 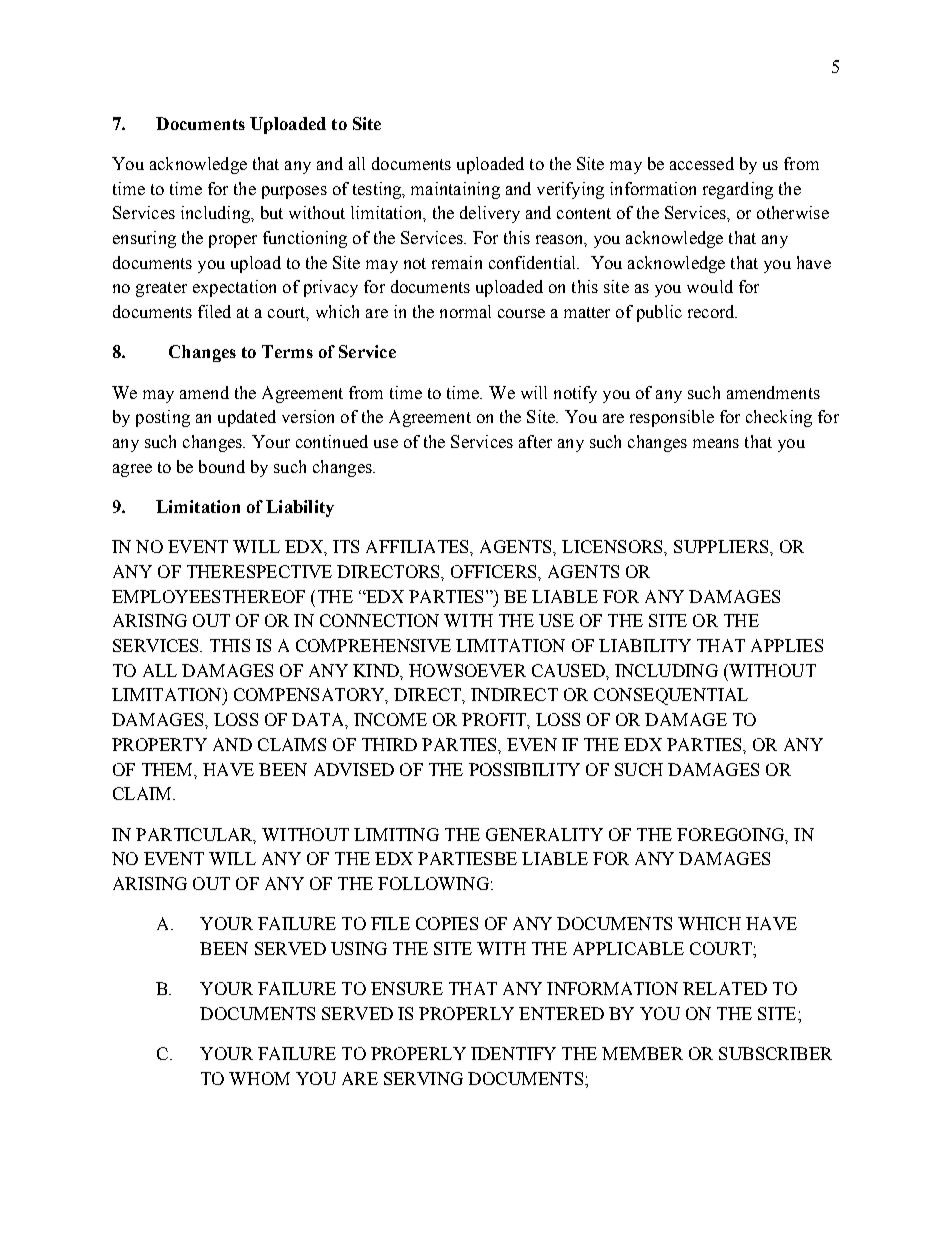 I want to click on COMPREHENSIVE, so click(x=373, y=645).
